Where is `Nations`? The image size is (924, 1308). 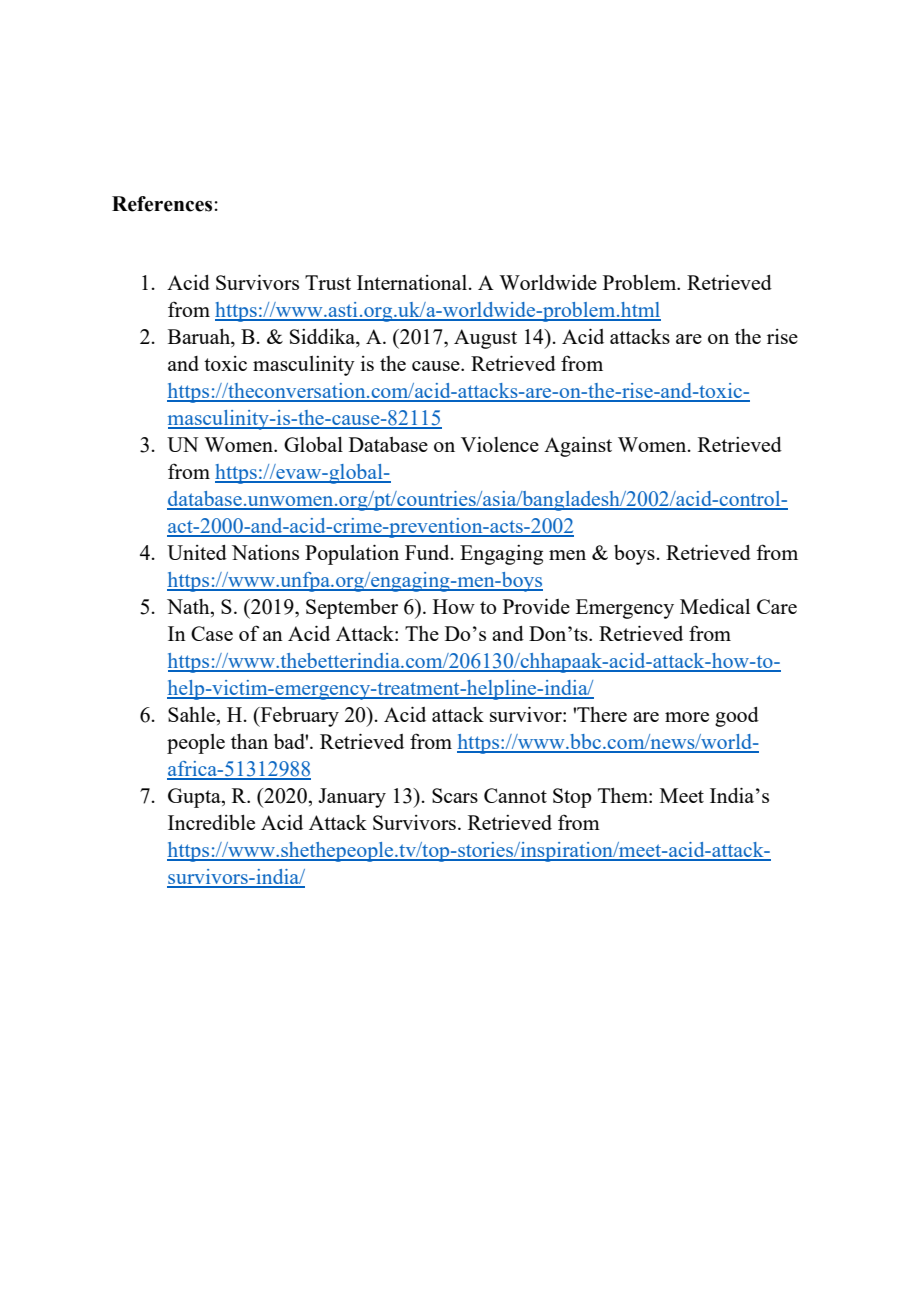 Nations is located at coordinates (265, 552).
